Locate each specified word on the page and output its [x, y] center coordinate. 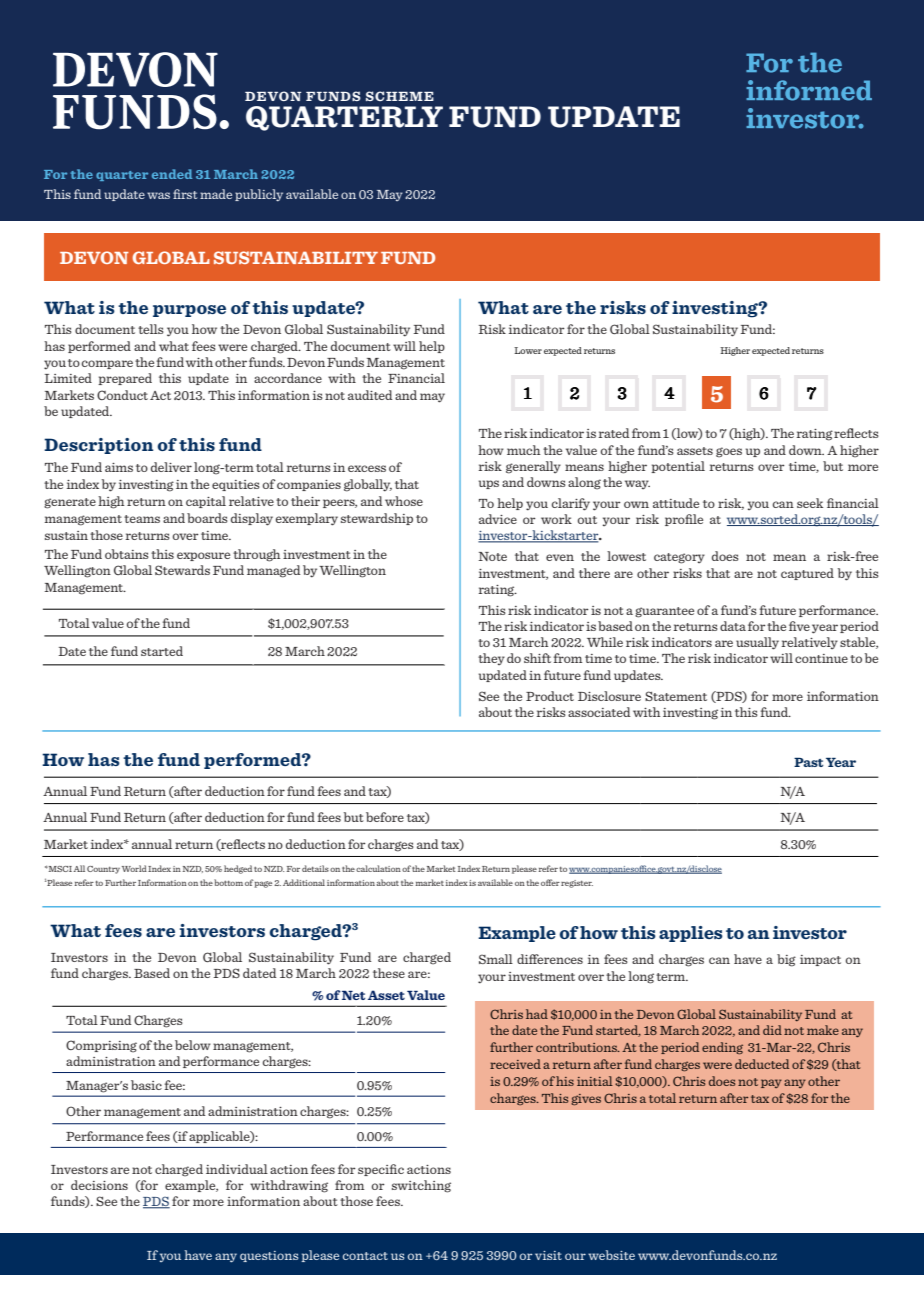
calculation [378, 868]
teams [142, 519]
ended [172, 174]
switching [421, 1186]
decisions [99, 1185]
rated [614, 433]
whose [404, 501]
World [134, 868]
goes [729, 452]
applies [691, 934]
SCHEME [400, 96]
